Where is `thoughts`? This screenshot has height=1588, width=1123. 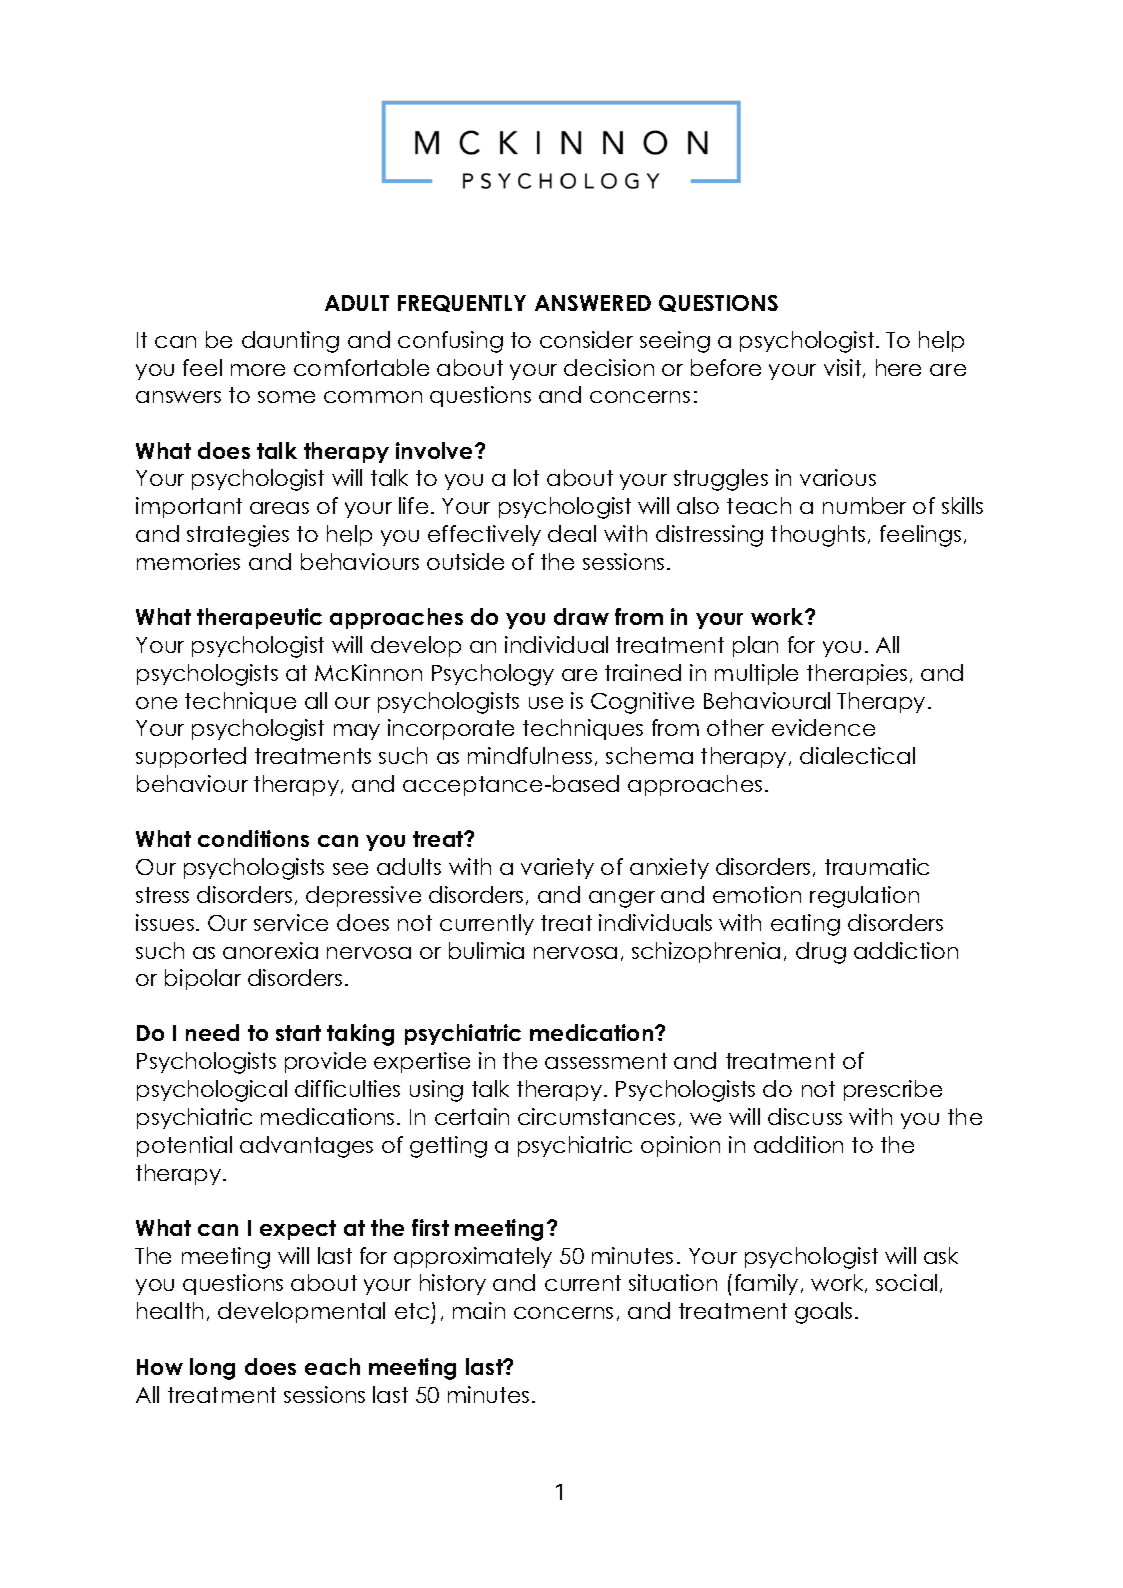
thoughts is located at coordinates (818, 536).
